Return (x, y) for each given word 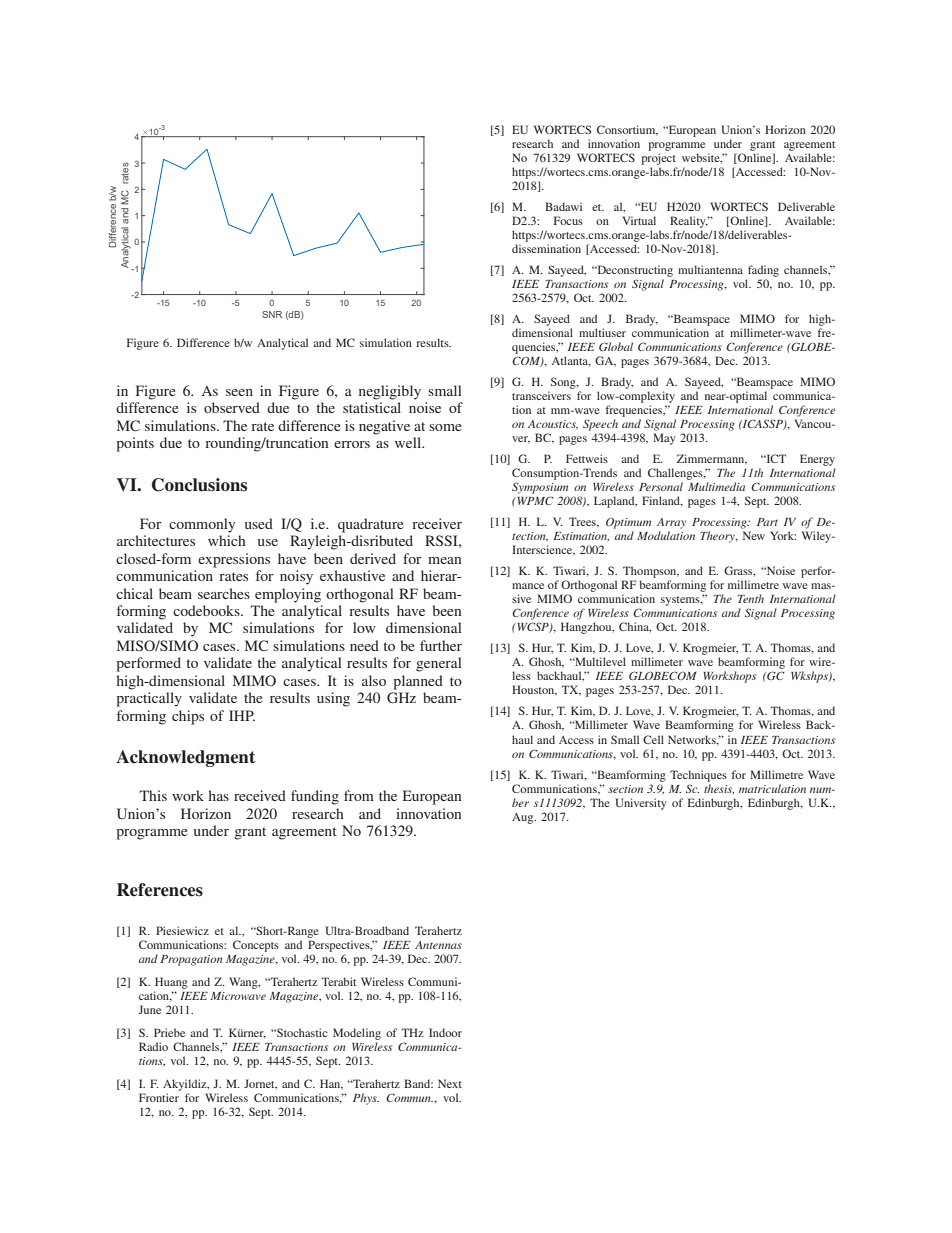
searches (224, 593)
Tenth (751, 598)
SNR (272, 314)
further (441, 645)
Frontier (159, 1097)
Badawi (563, 206)
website (702, 158)
